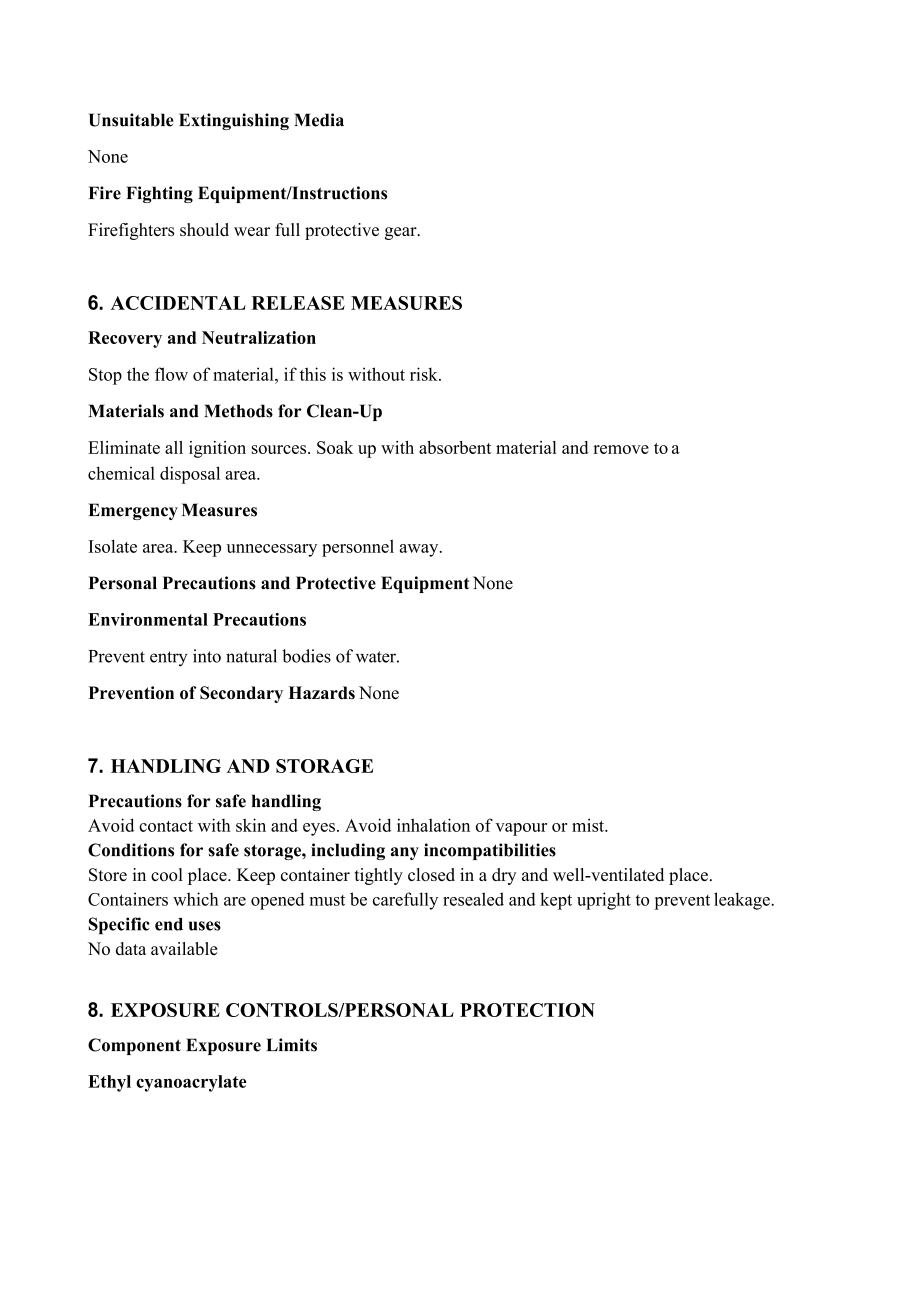 The width and height of the screenshot is (924, 1308). Describe the element at coordinates (420, 550) in the screenshot. I see `away` at that location.
